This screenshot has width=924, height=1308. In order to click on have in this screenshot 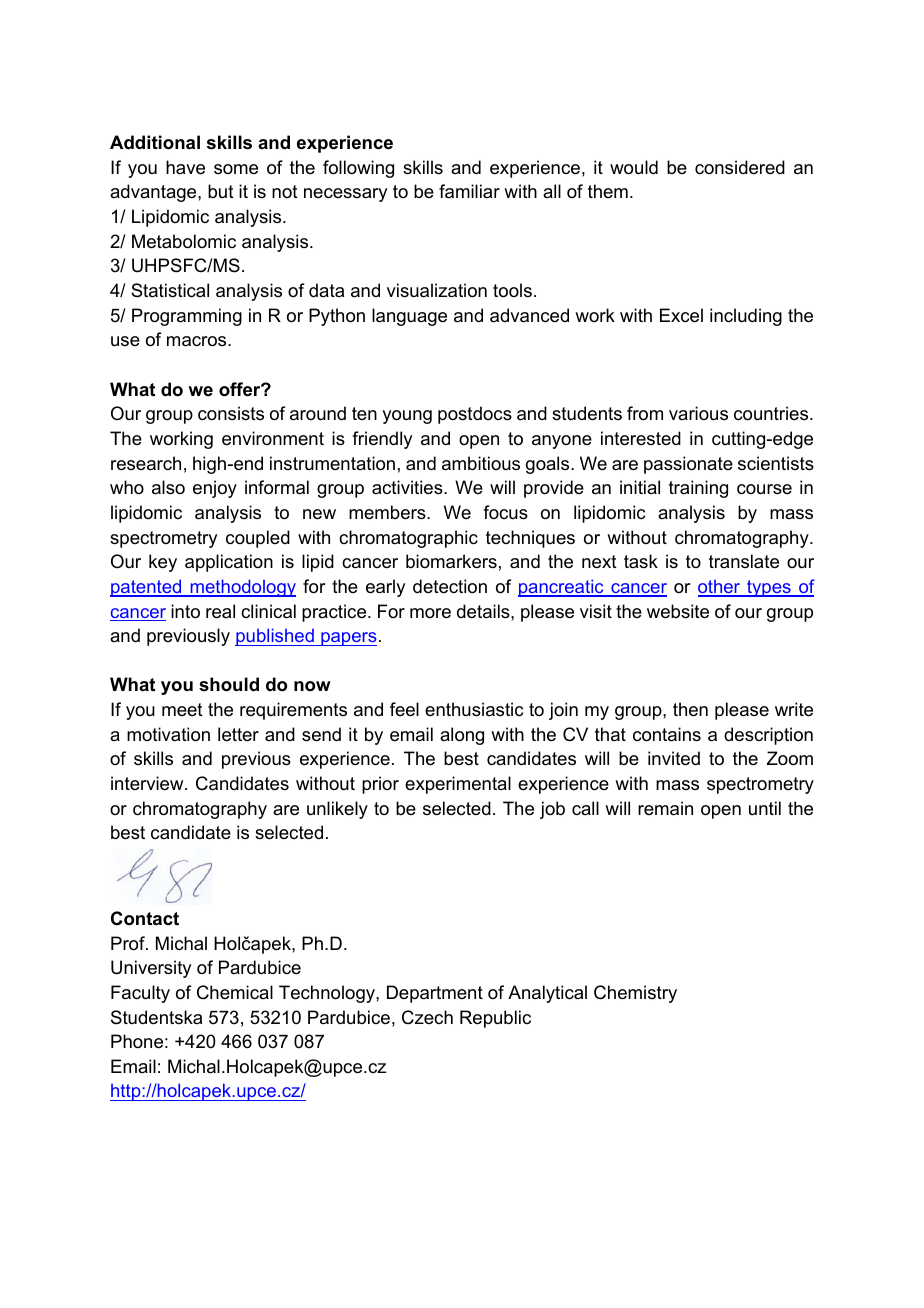, I will do `click(185, 167)`.
